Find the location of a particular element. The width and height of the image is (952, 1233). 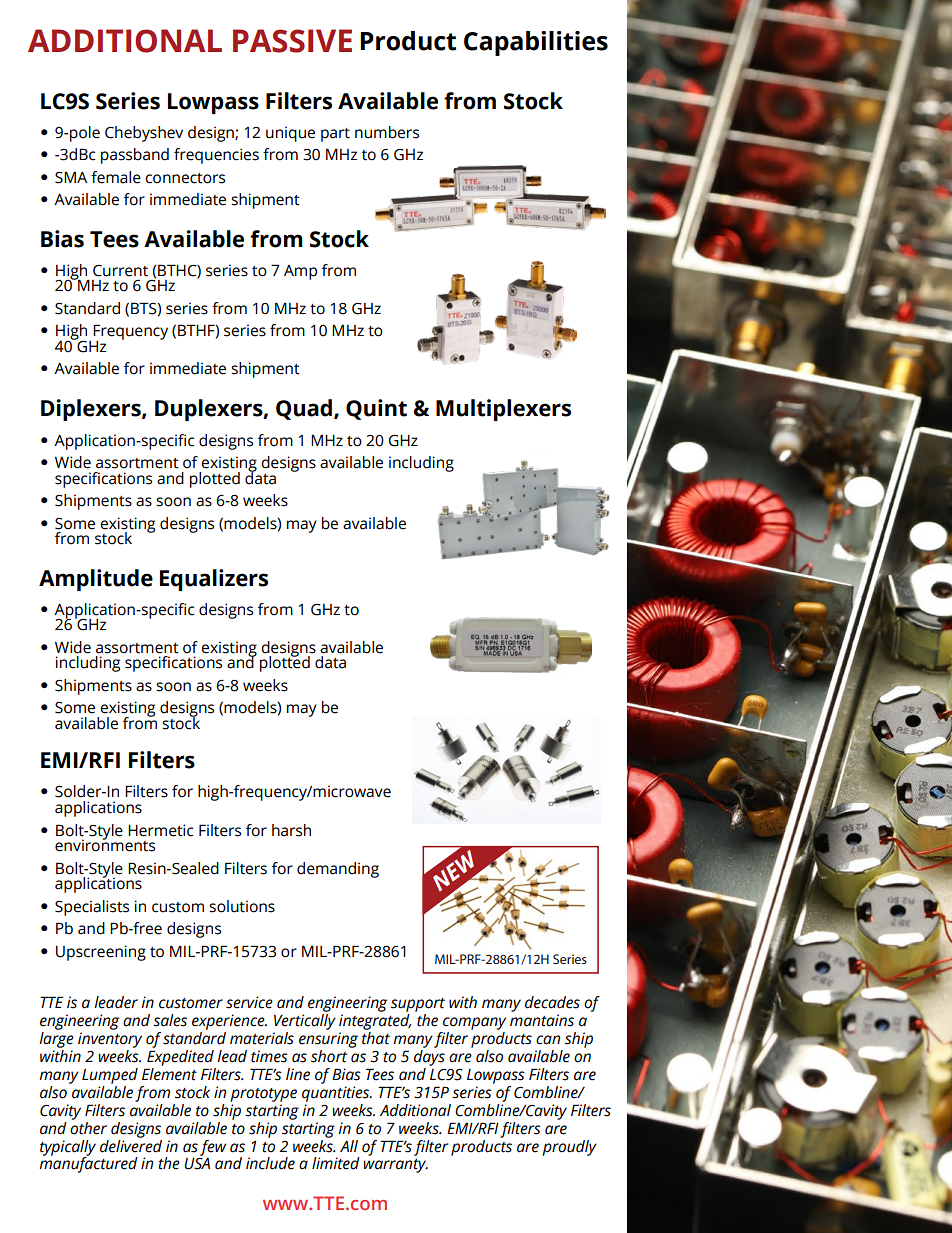

Specialists is located at coordinates (92, 908).
